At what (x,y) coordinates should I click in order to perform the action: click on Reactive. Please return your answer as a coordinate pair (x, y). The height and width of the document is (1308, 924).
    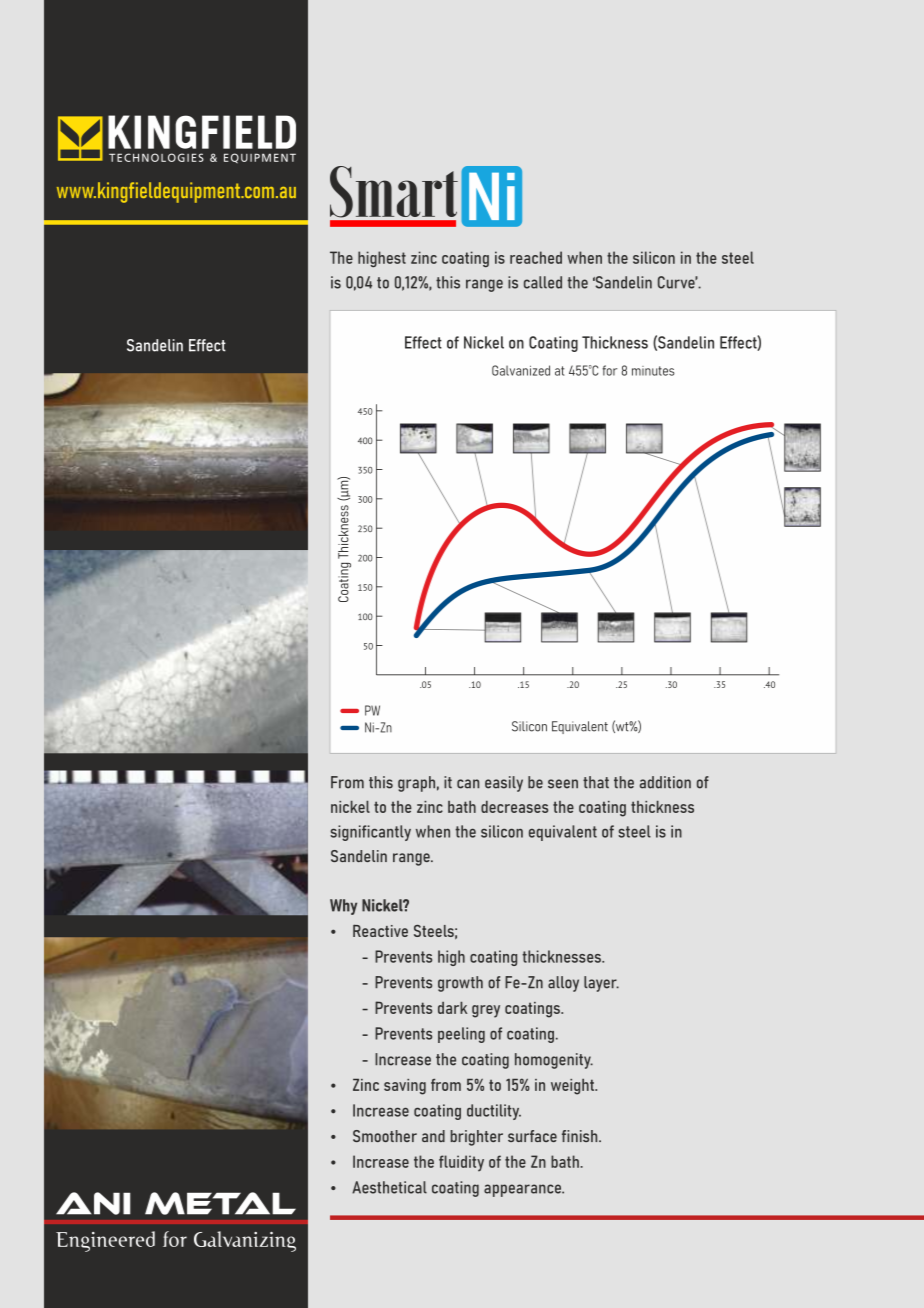
    Looking at the image, I should click on (380, 930).
